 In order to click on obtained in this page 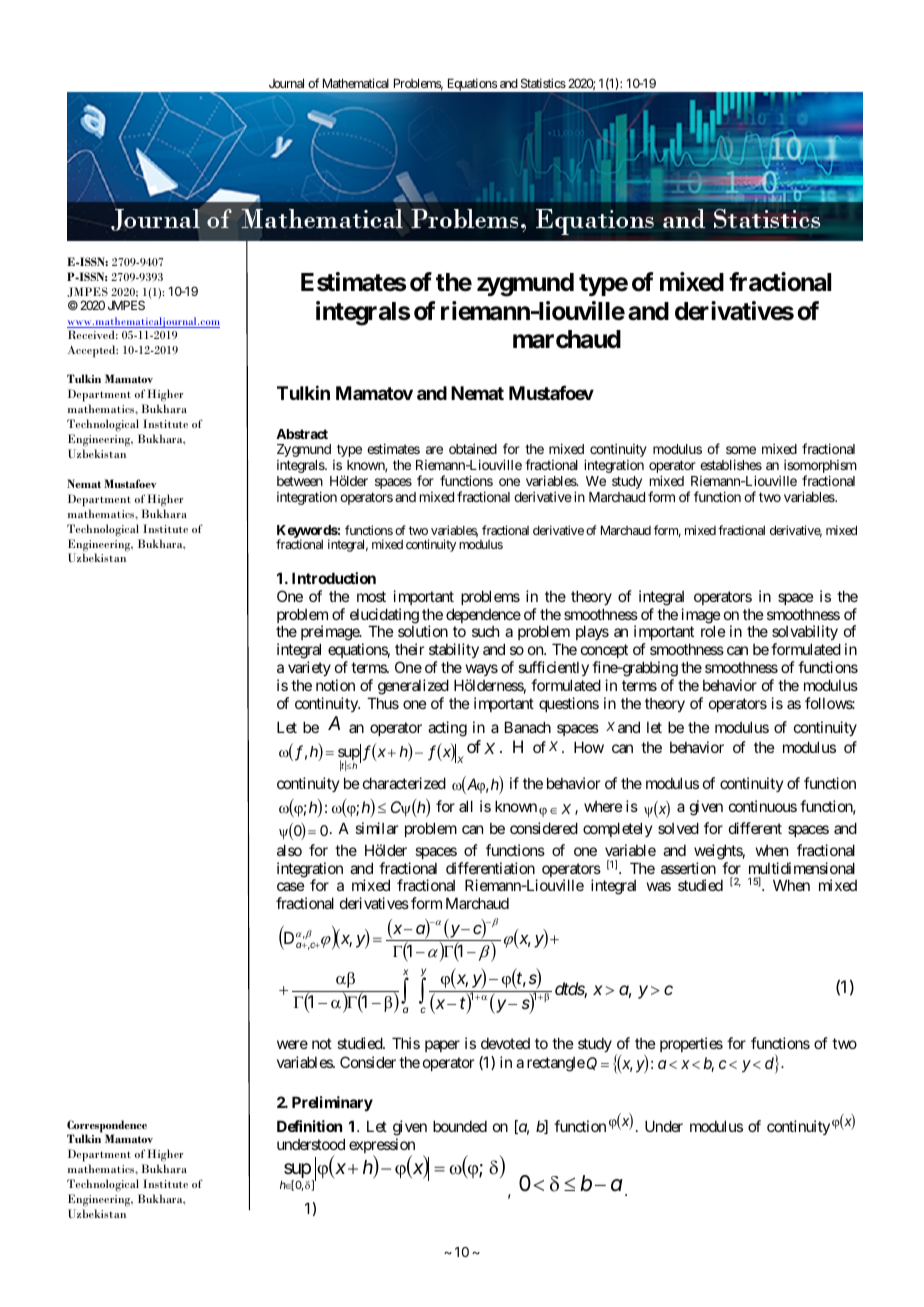, I will do `click(473, 449)`.
